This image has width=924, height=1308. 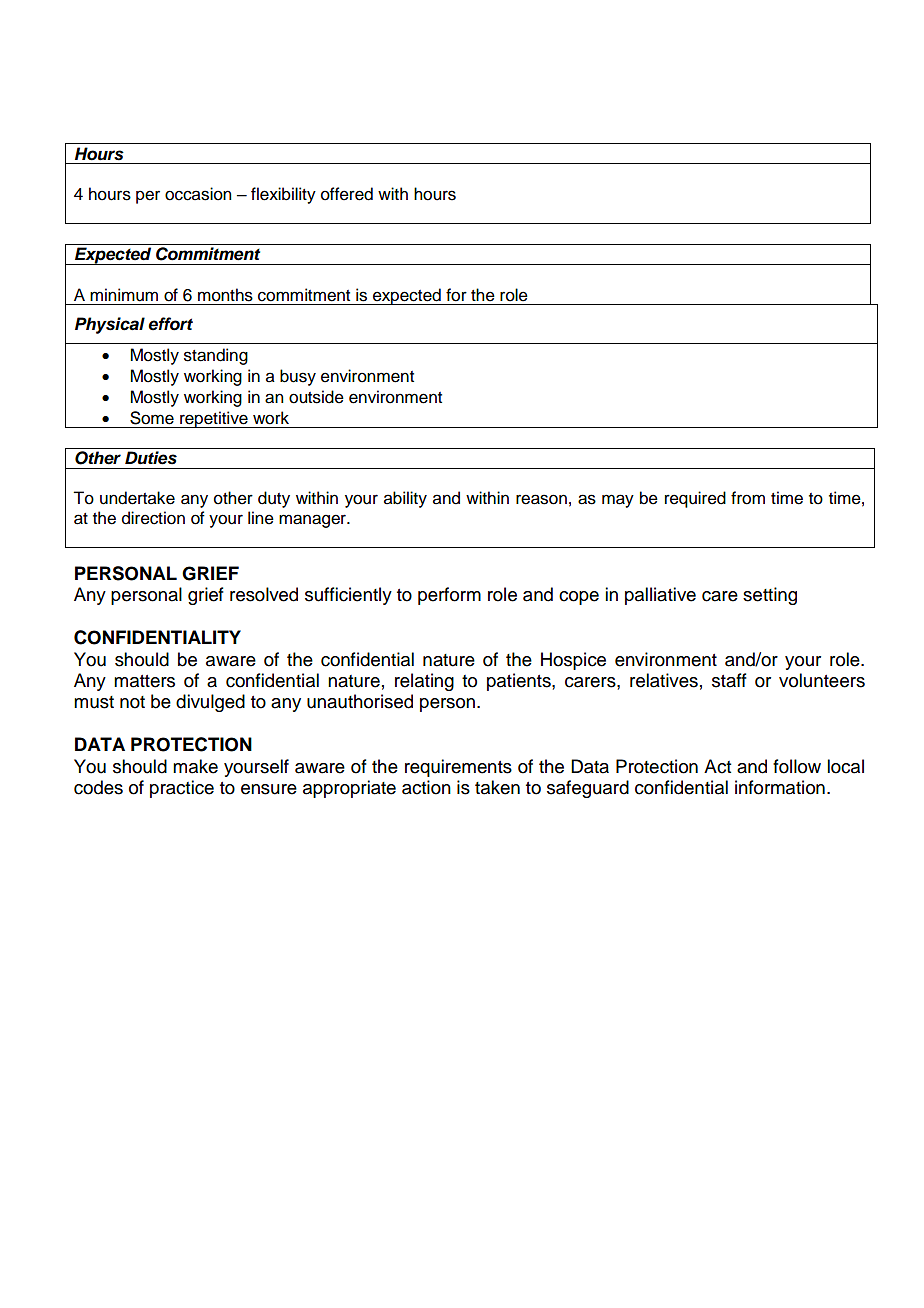 I want to click on make, so click(x=195, y=766).
